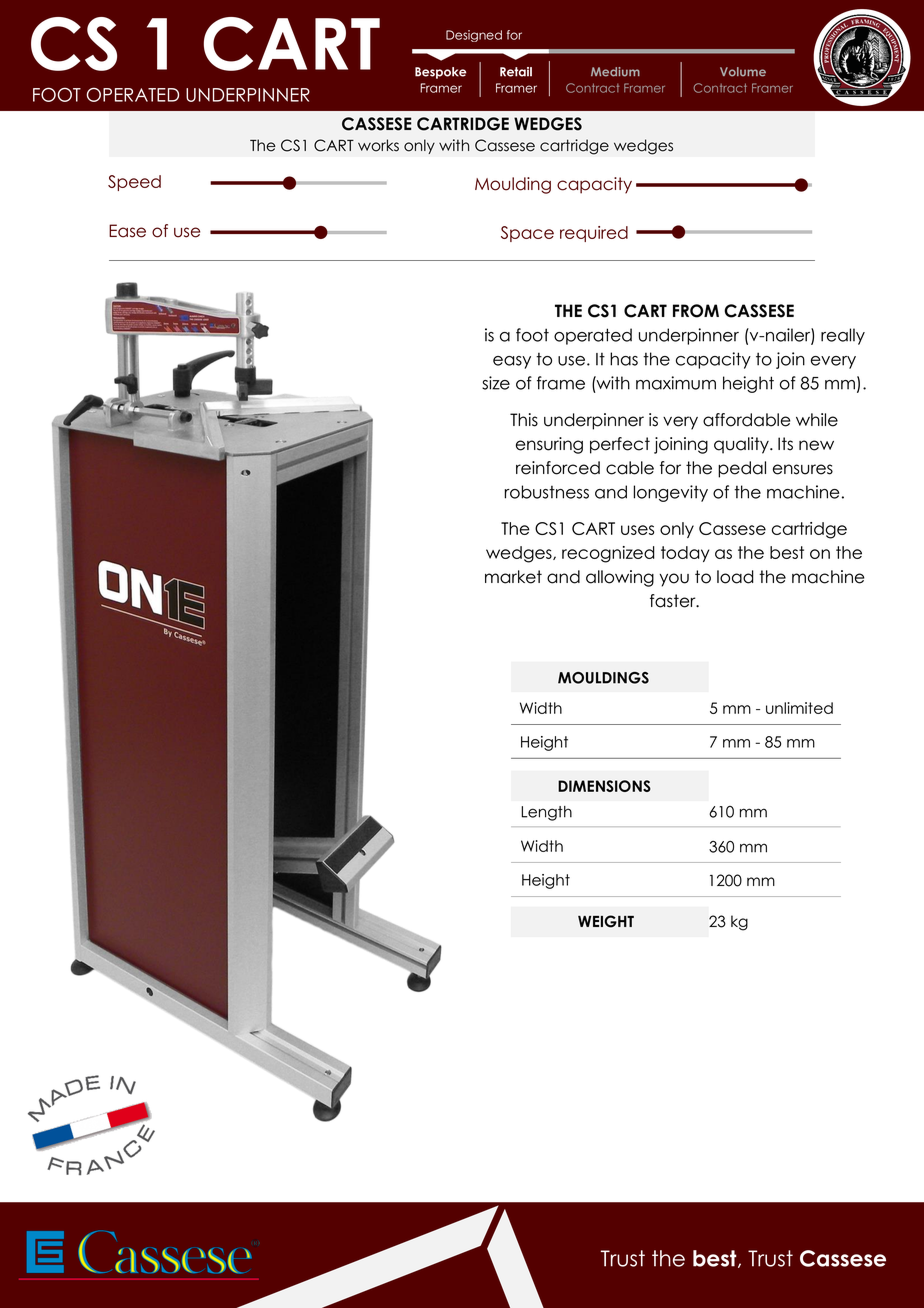 This image has width=924, height=1308. I want to click on Length, so click(546, 813).
